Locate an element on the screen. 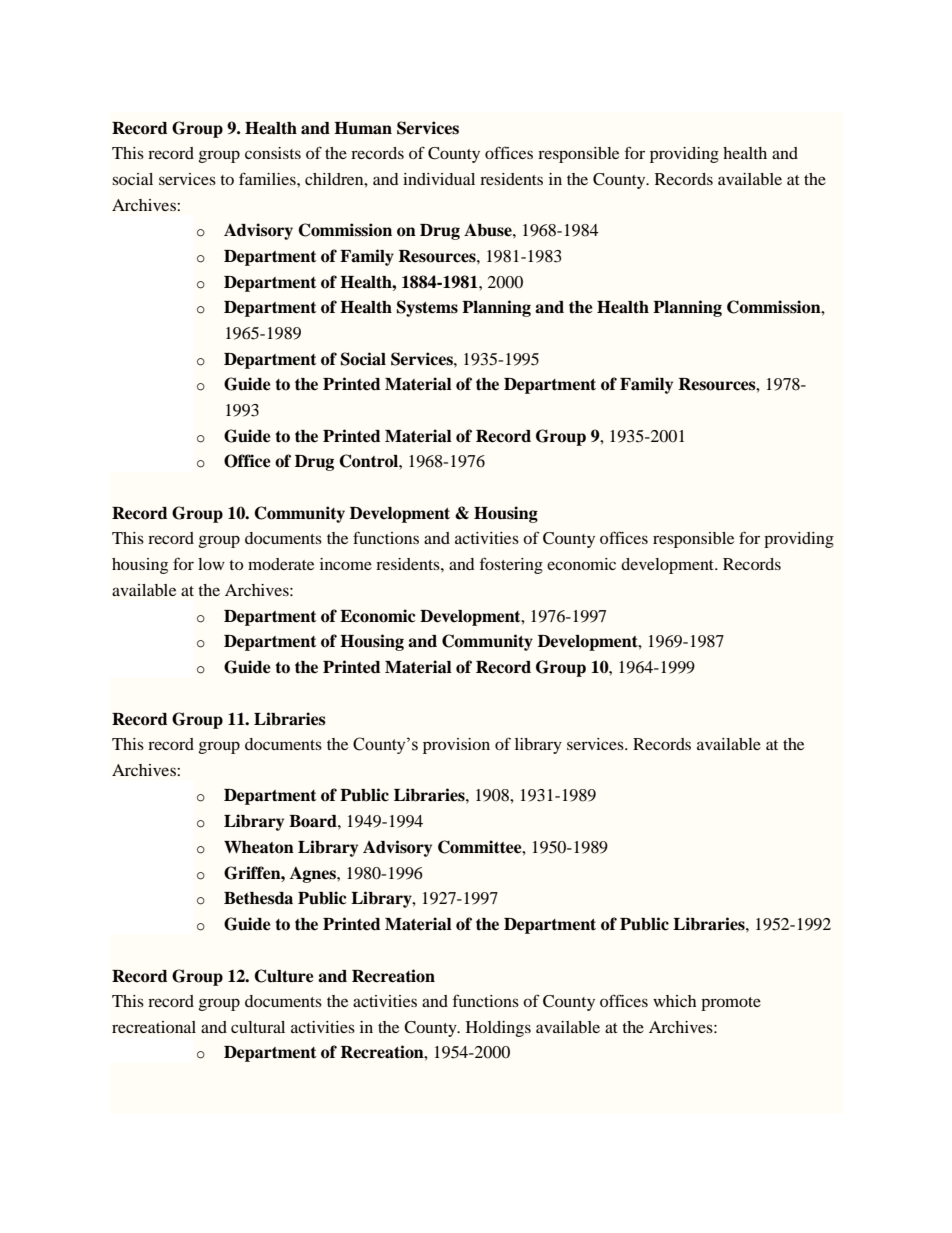 The height and width of the screenshot is (1233, 952). Culture is located at coordinates (284, 976).
